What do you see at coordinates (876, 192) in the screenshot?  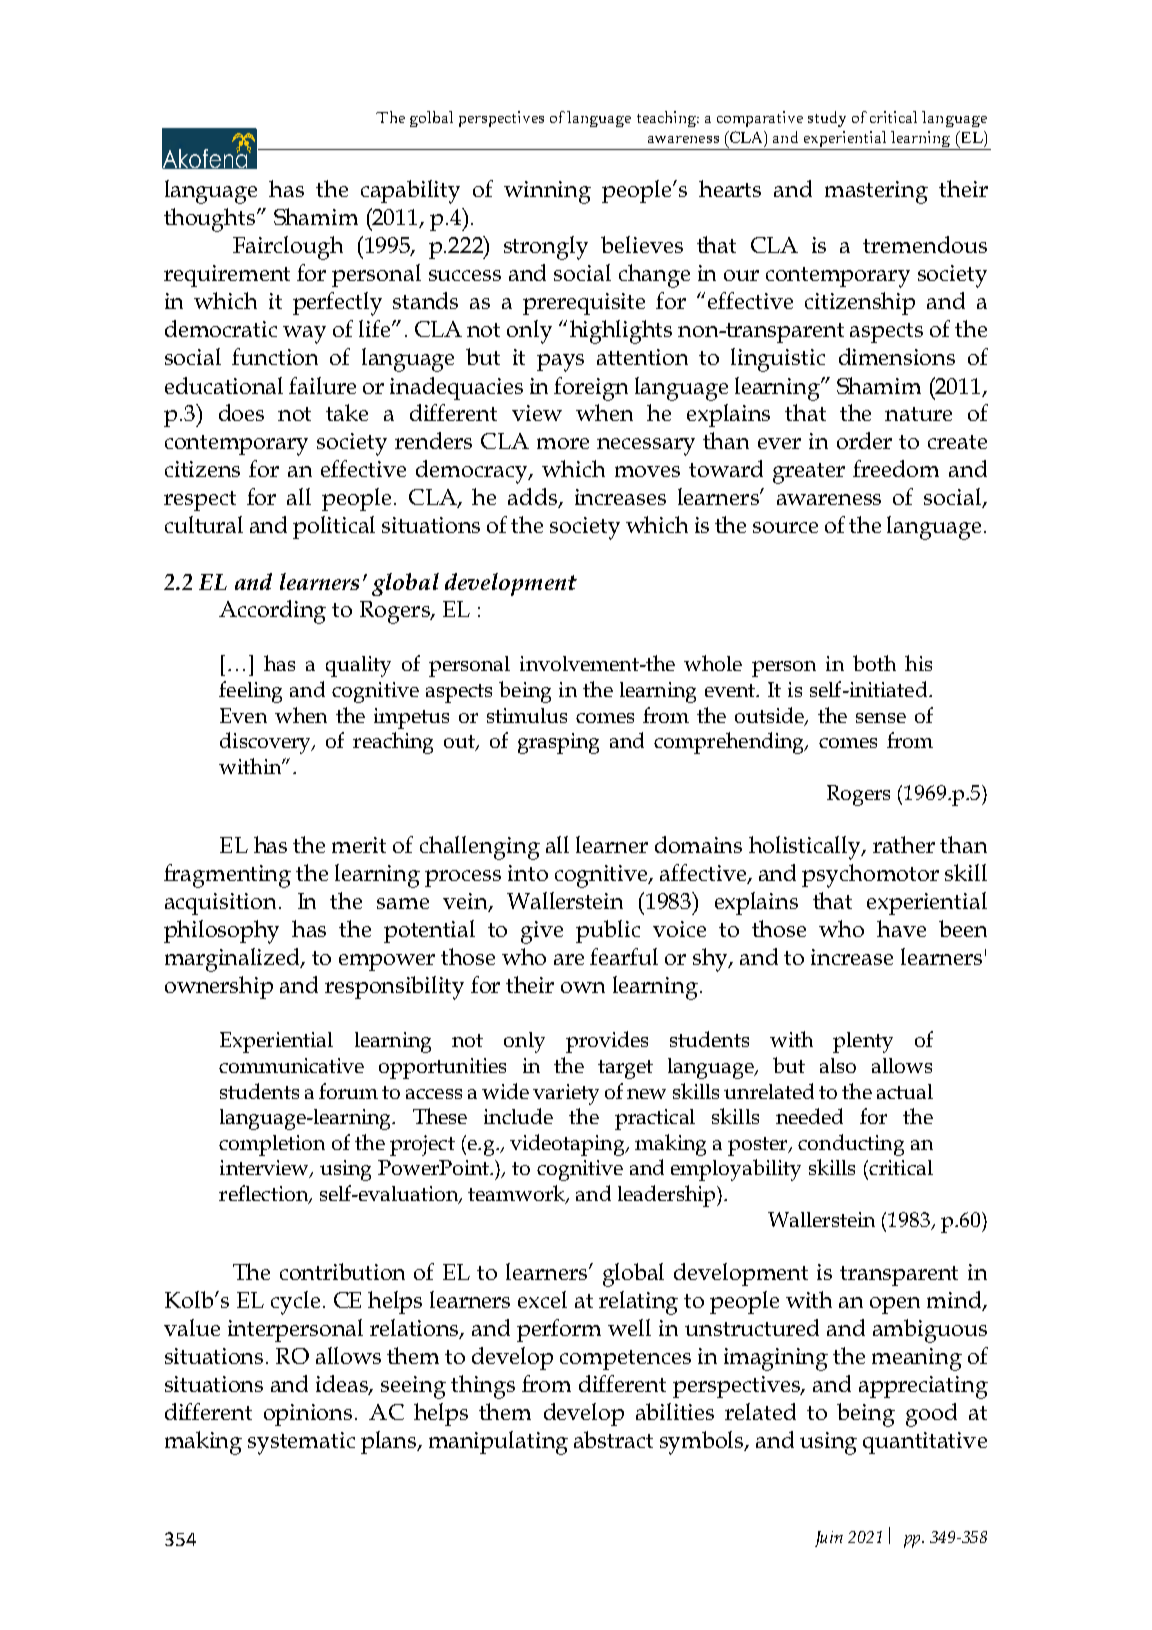 I see `mastering` at bounding box center [876, 192].
